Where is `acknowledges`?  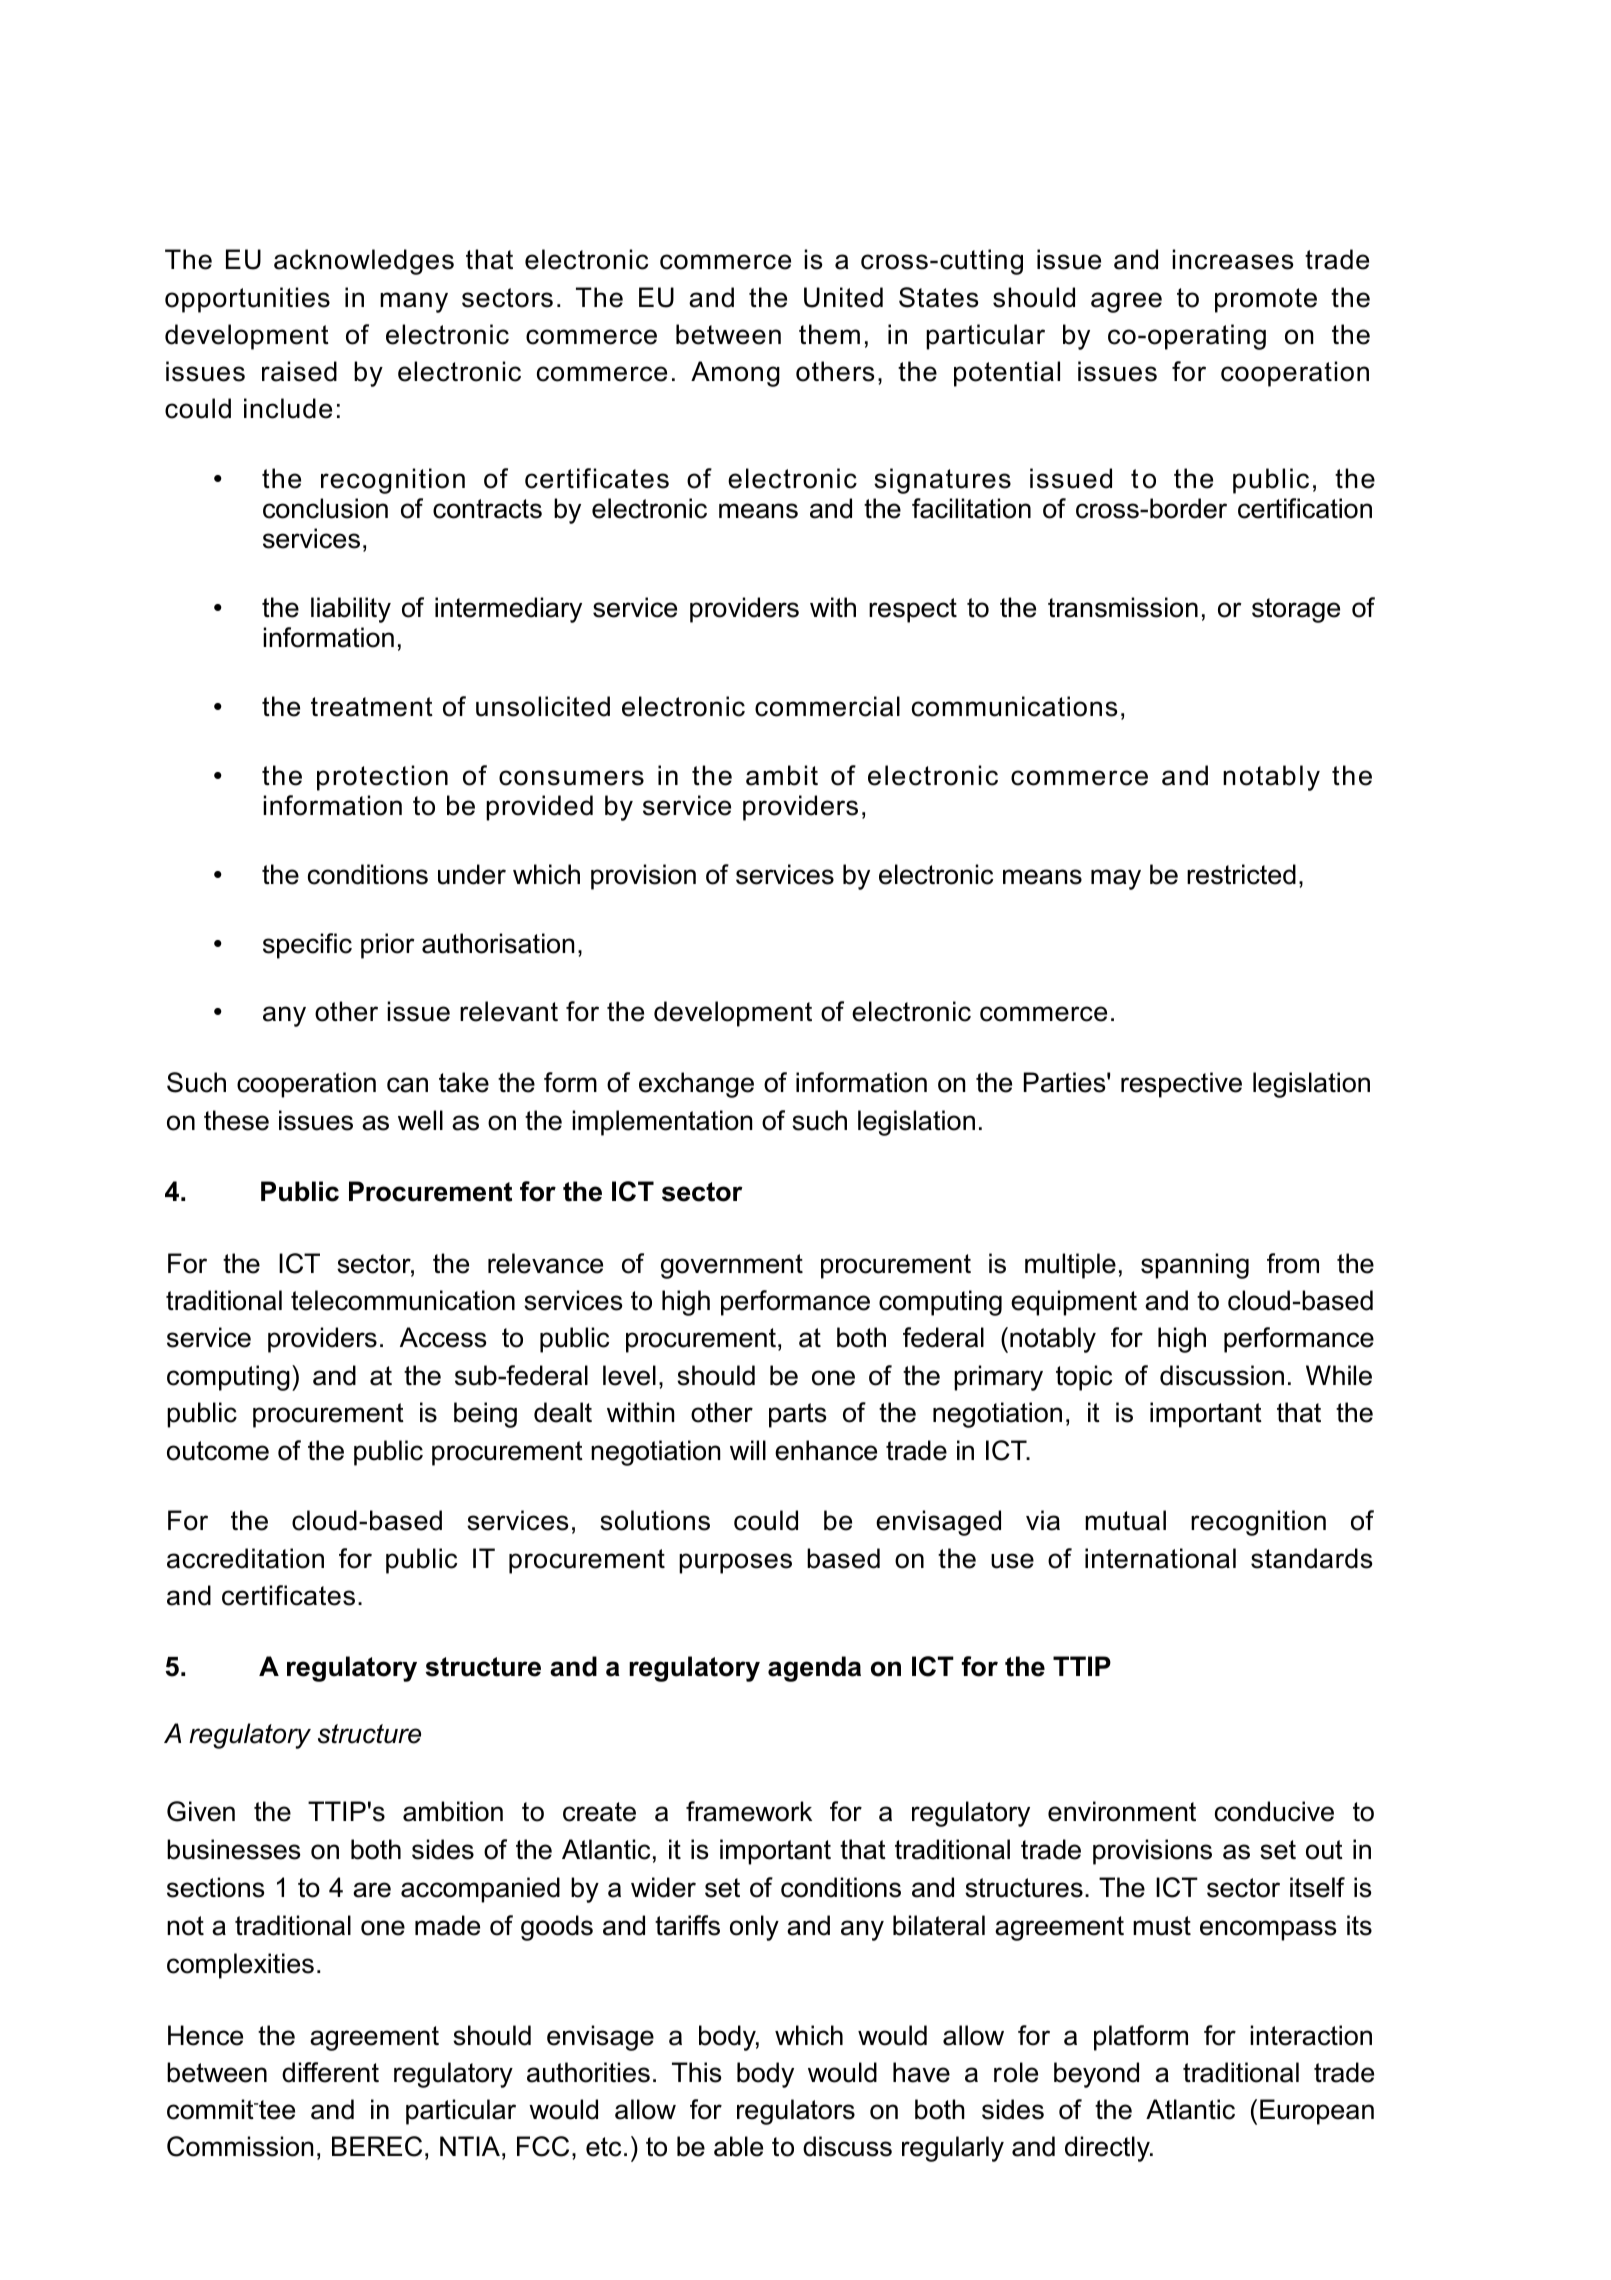 acknowledges is located at coordinates (364, 262).
